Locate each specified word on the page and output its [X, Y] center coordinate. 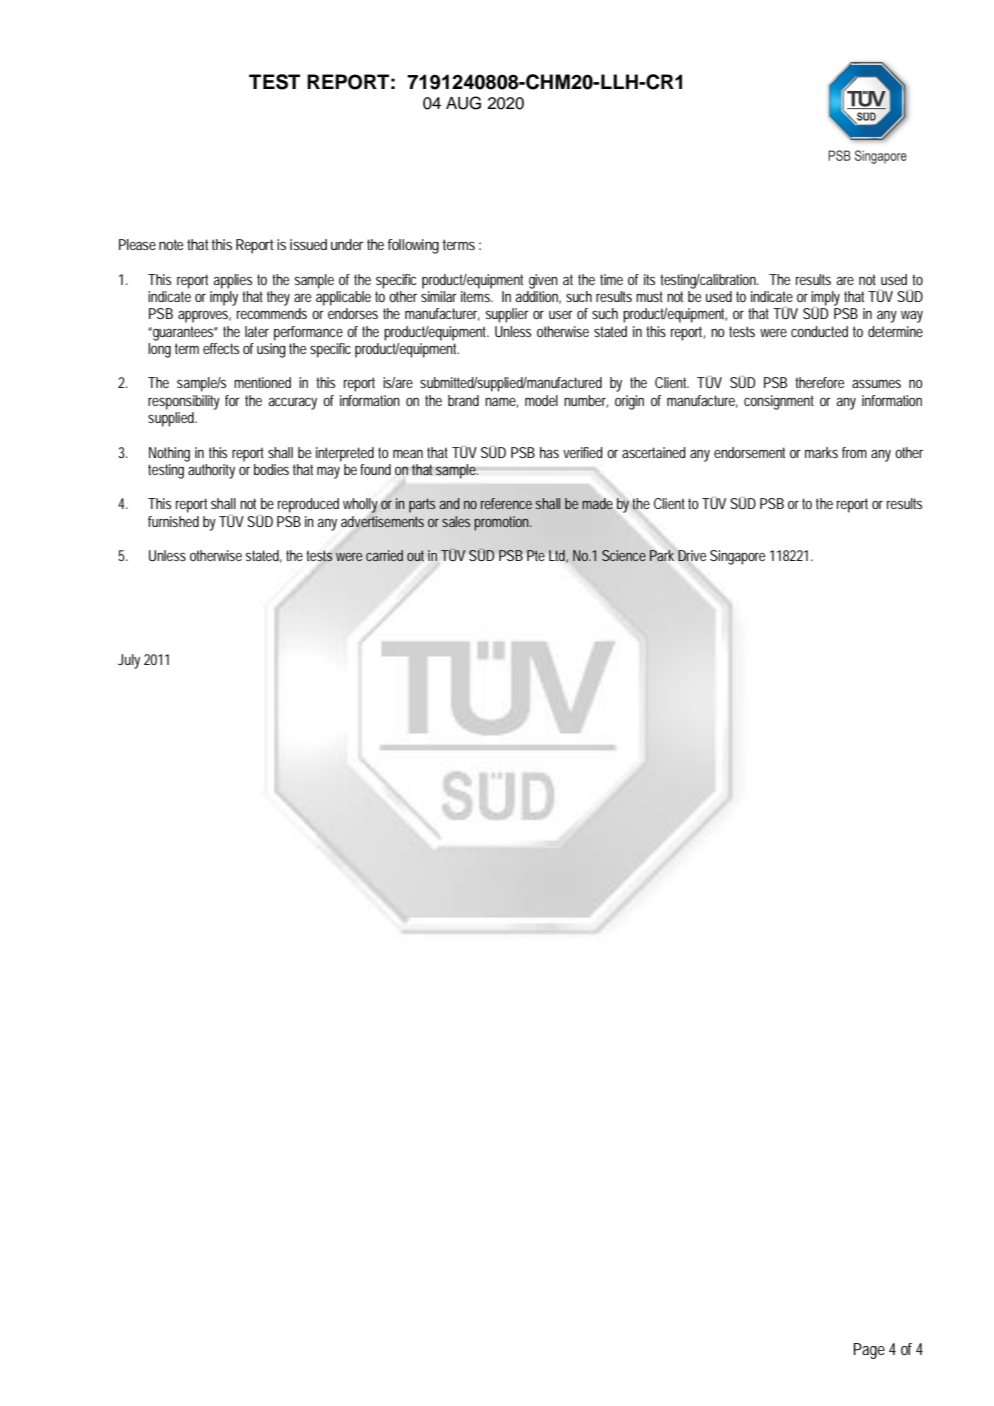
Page [869, 1351]
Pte [536, 555]
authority [211, 471]
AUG [463, 103]
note [171, 244]
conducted [819, 331]
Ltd [557, 555]
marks [821, 452]
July [129, 661]
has [549, 452]
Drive [692, 555]
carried [384, 555]
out [415, 555]
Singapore [737, 557]
